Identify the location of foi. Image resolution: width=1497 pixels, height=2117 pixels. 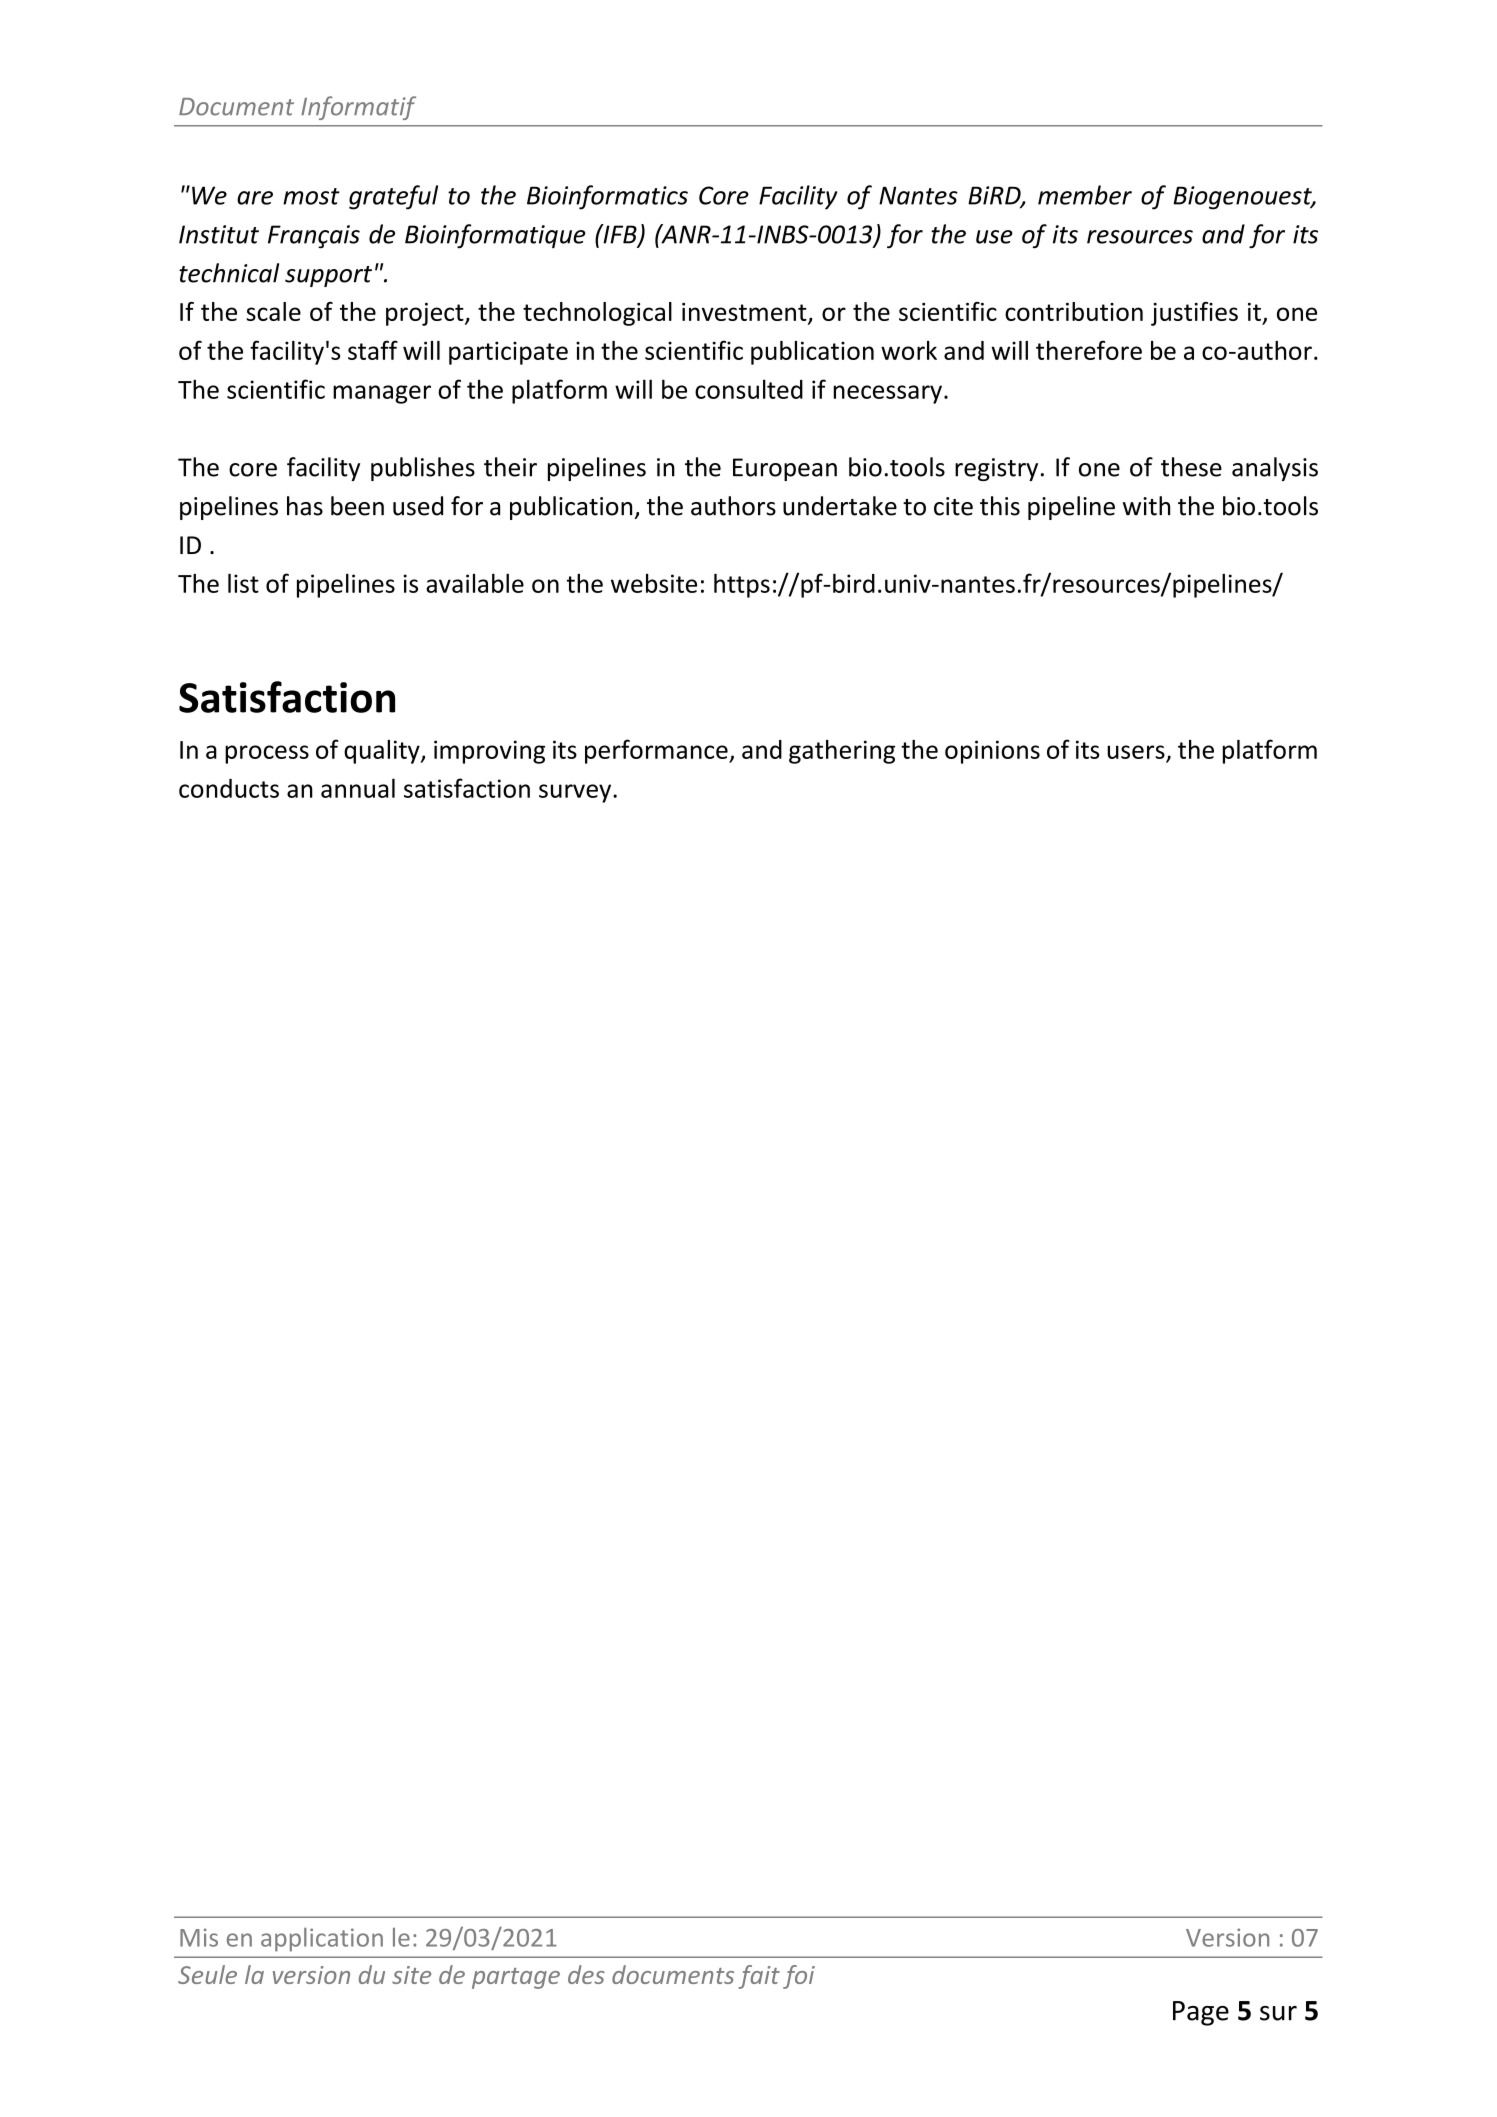
(799, 1977).
